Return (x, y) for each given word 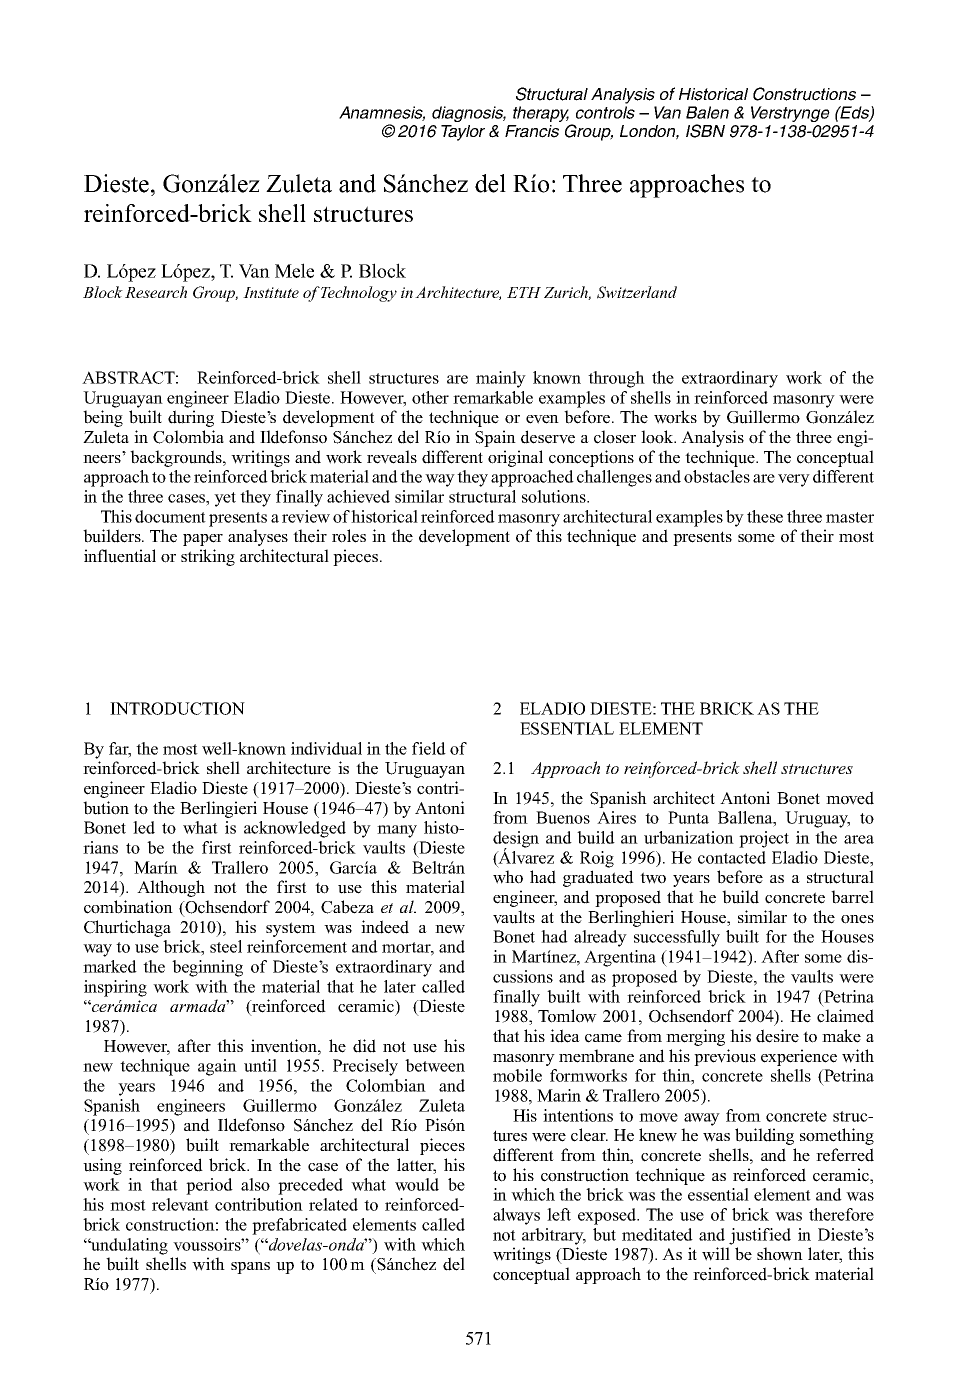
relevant (180, 1204)
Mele (294, 270)
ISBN (705, 131)
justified (760, 1236)
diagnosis (469, 114)
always (516, 1216)
